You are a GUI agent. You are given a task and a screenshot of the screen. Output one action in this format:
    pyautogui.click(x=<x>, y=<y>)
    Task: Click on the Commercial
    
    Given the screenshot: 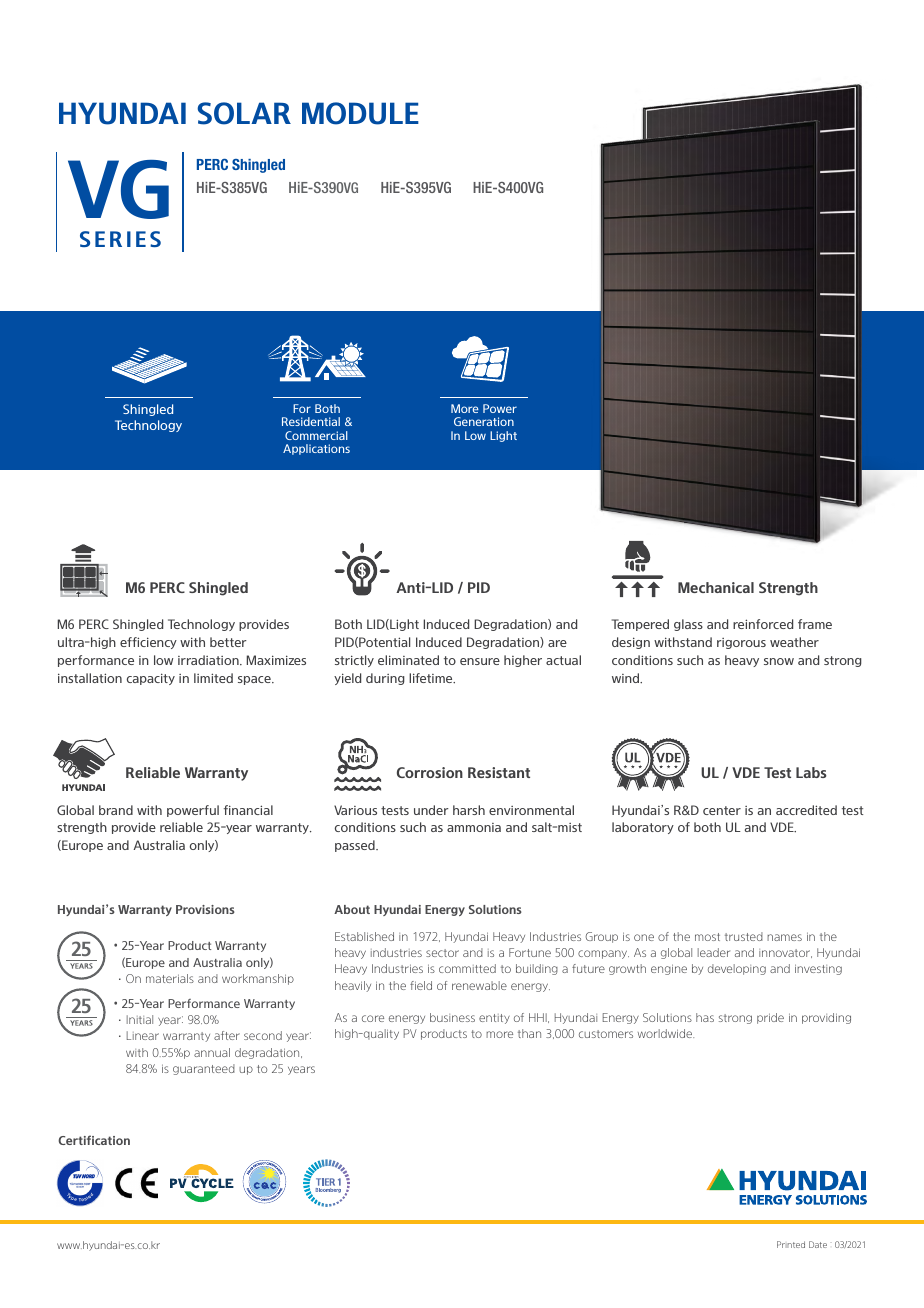 What is the action you would take?
    pyautogui.click(x=316, y=435)
